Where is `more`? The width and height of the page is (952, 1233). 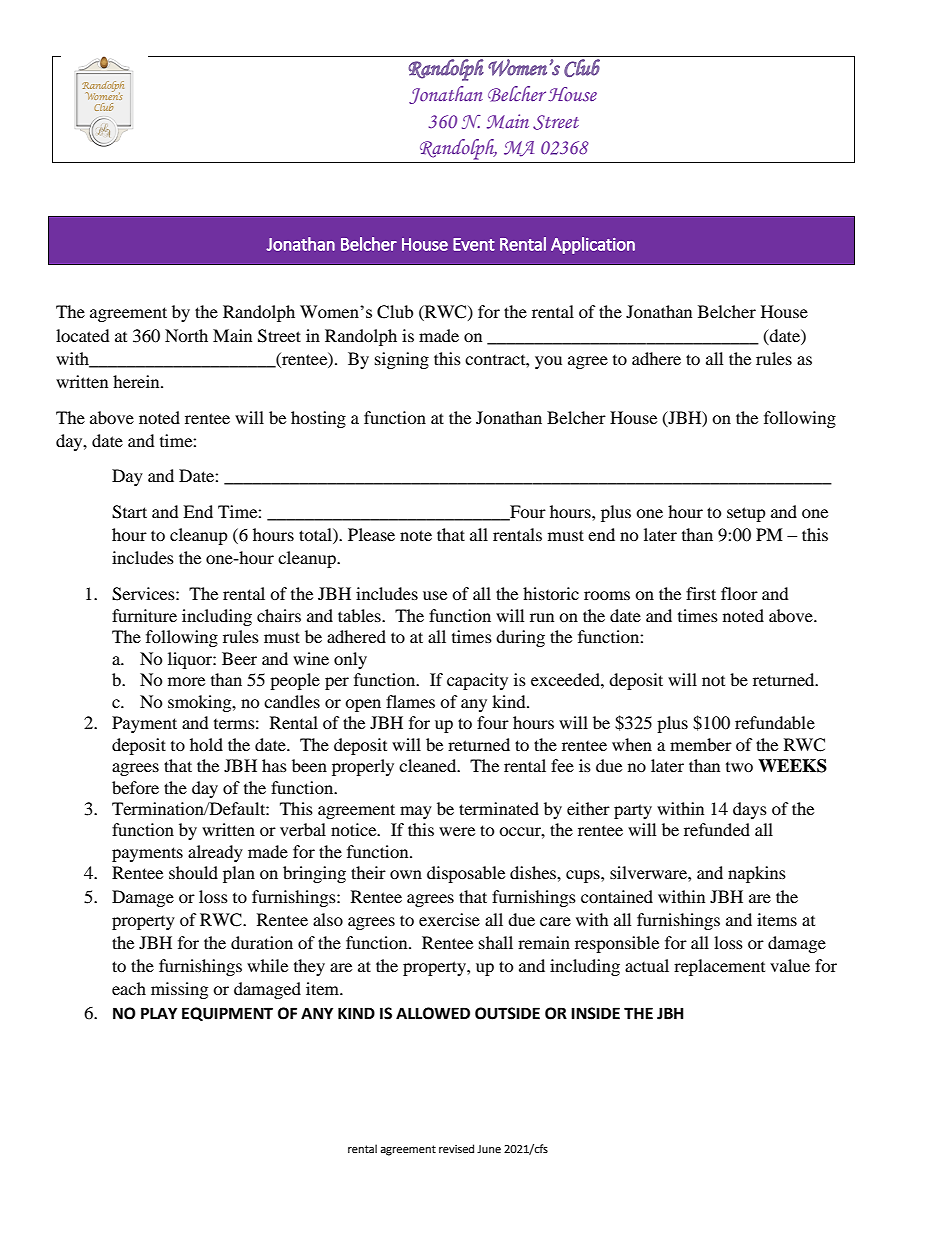 more is located at coordinates (186, 681).
